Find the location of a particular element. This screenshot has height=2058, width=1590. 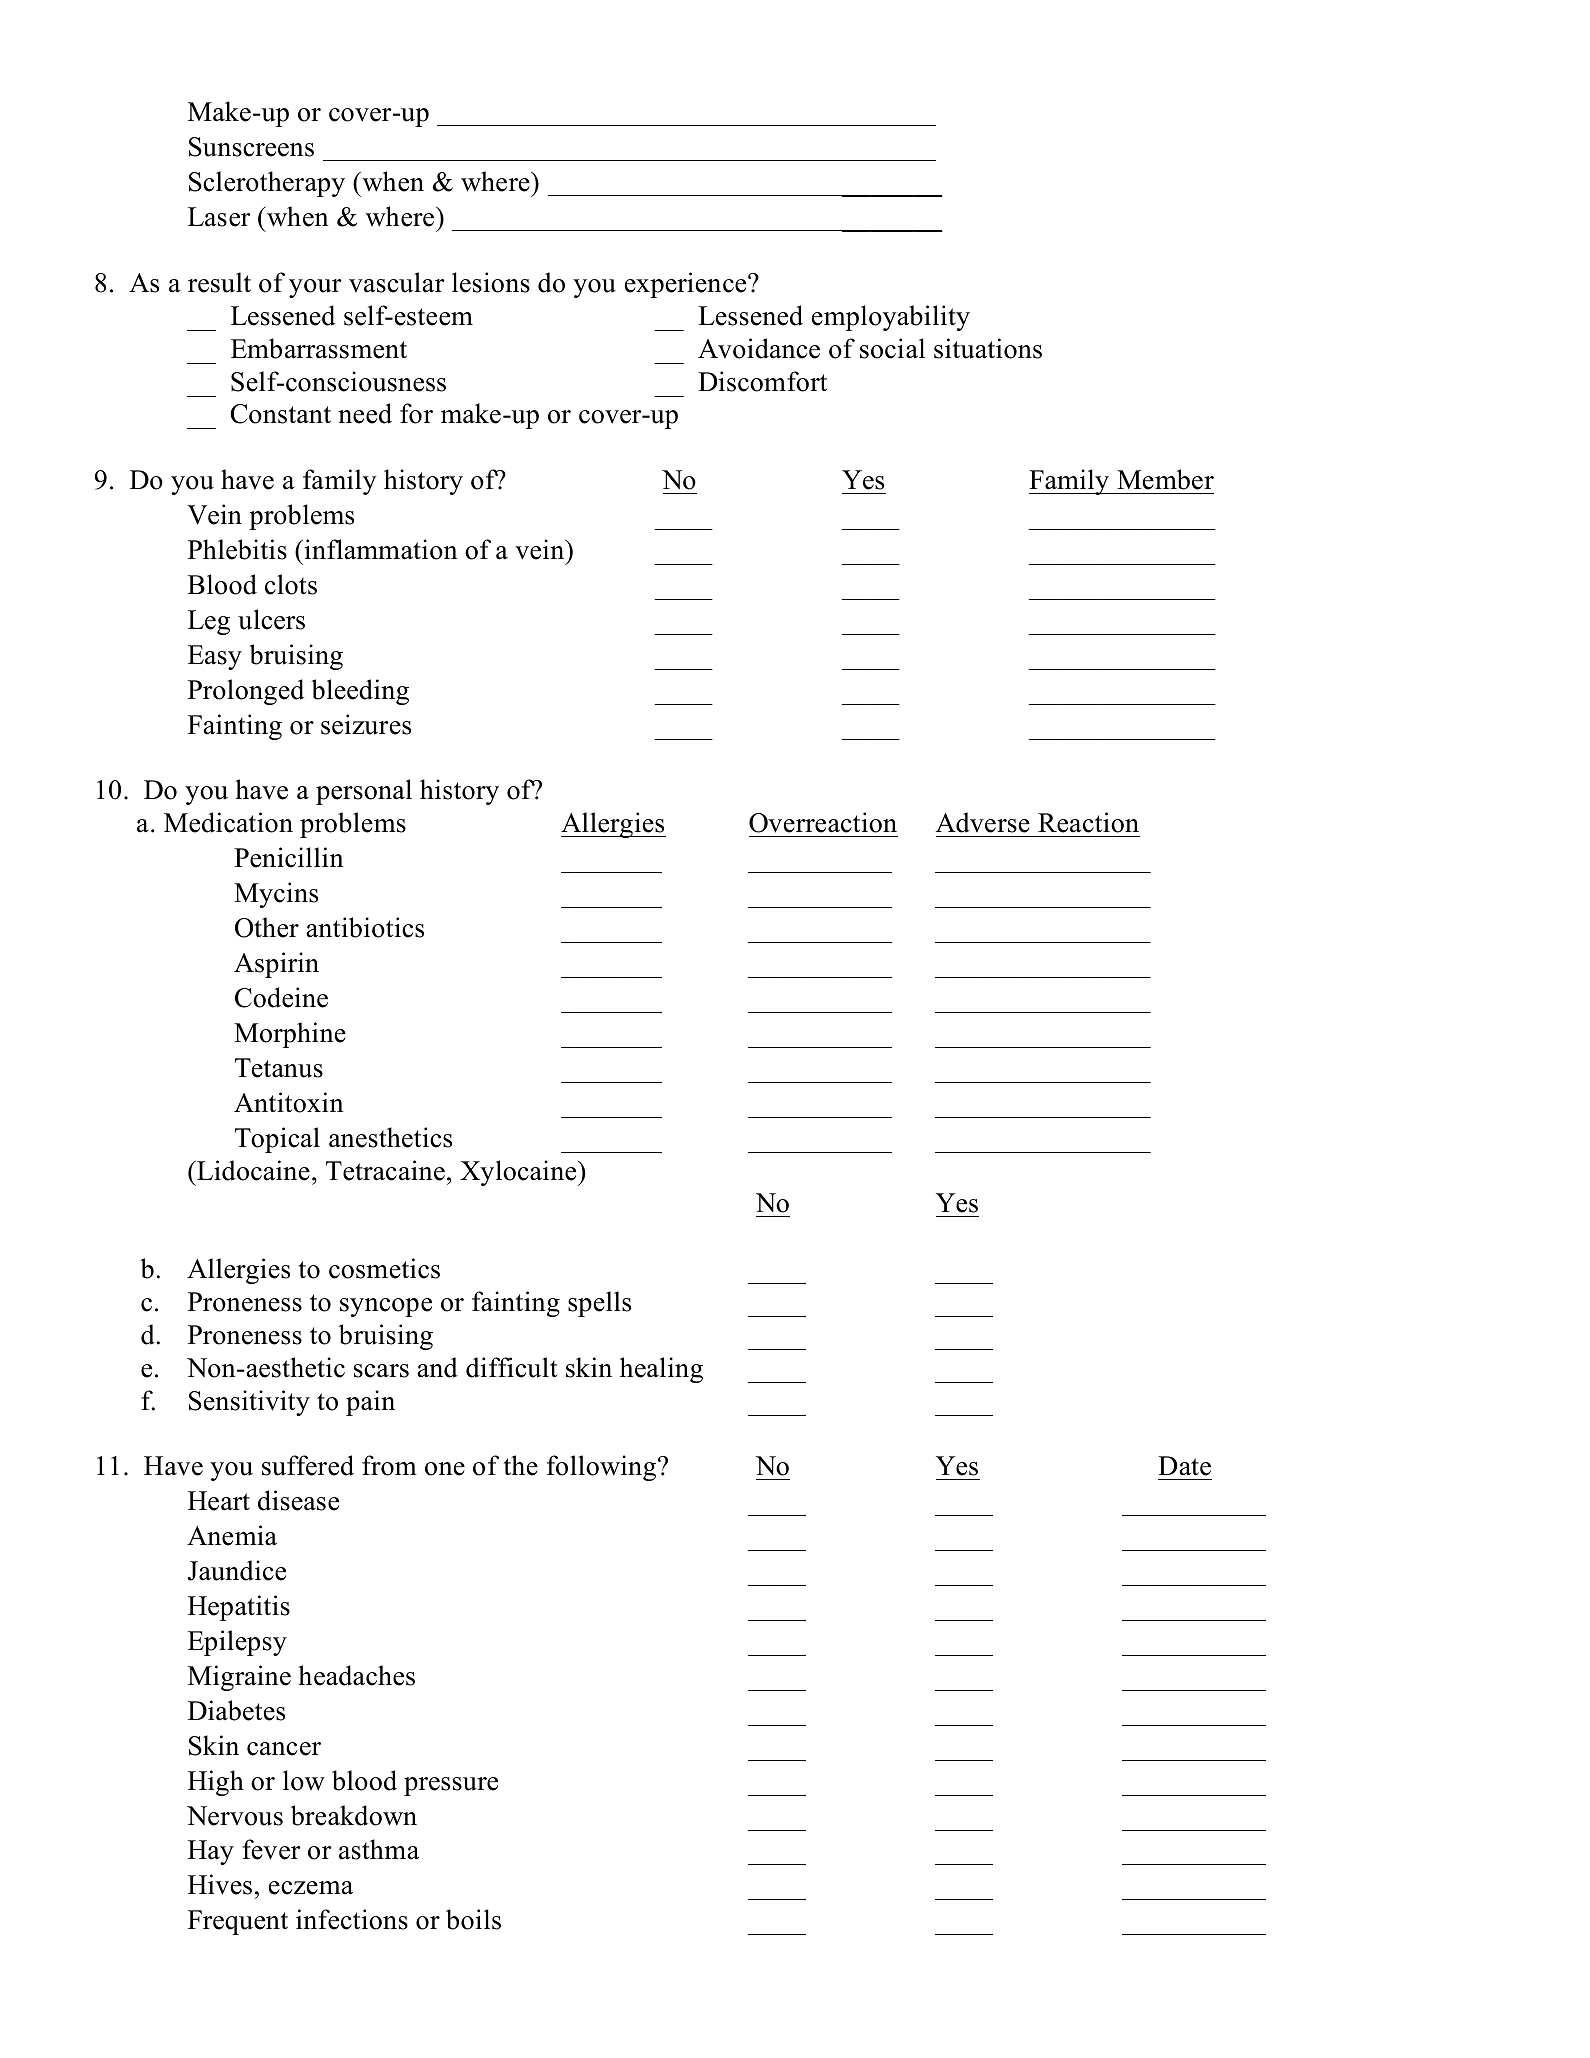

spells is located at coordinates (599, 1304).
